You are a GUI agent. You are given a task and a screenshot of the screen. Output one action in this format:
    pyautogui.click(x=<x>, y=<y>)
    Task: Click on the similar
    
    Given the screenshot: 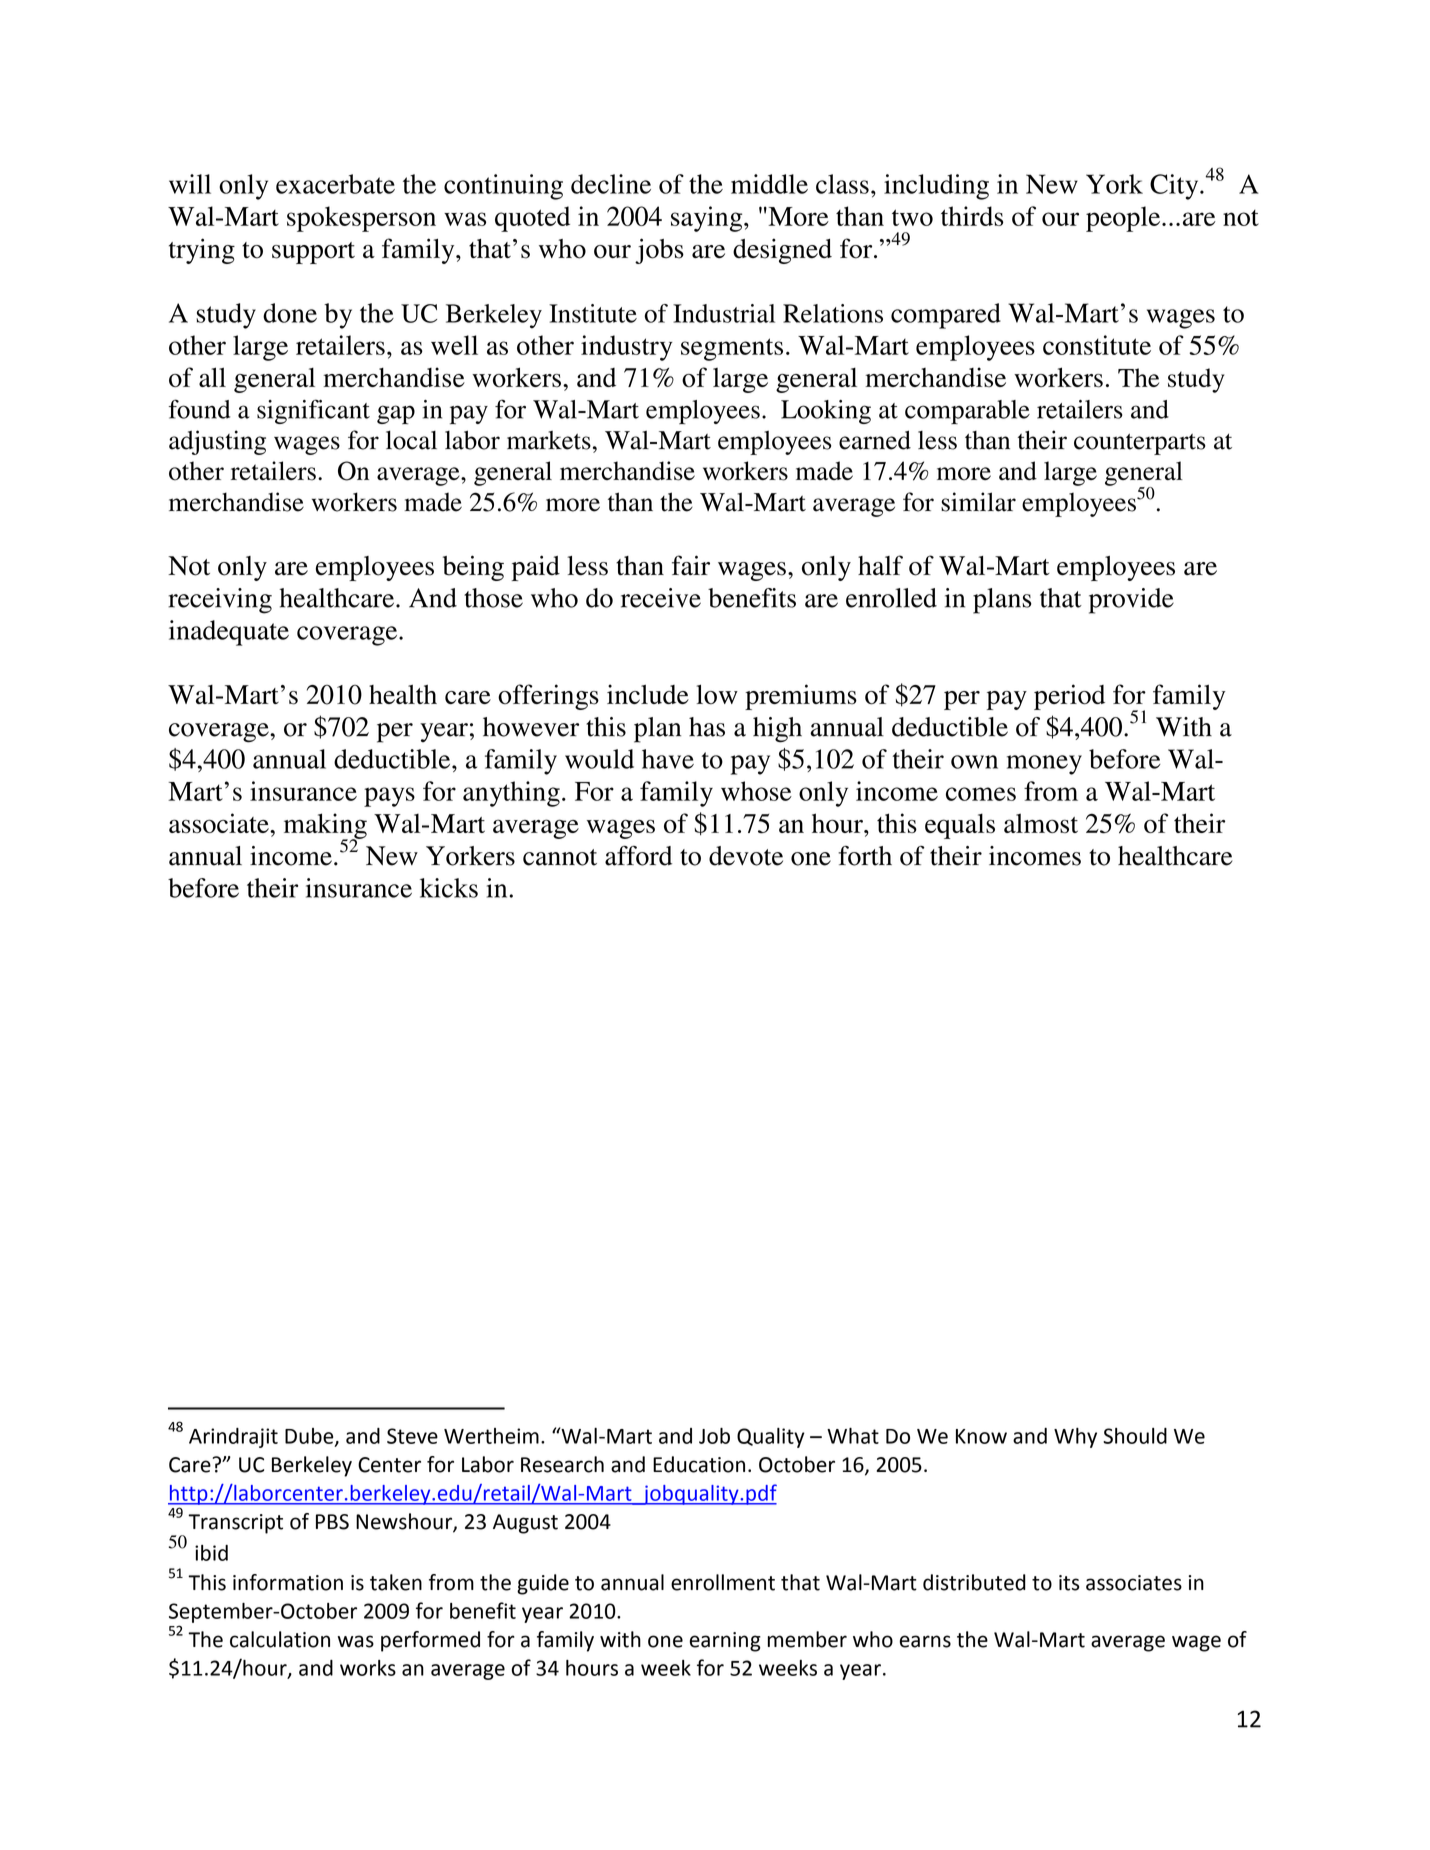 What is the action you would take?
    pyautogui.click(x=978, y=502)
